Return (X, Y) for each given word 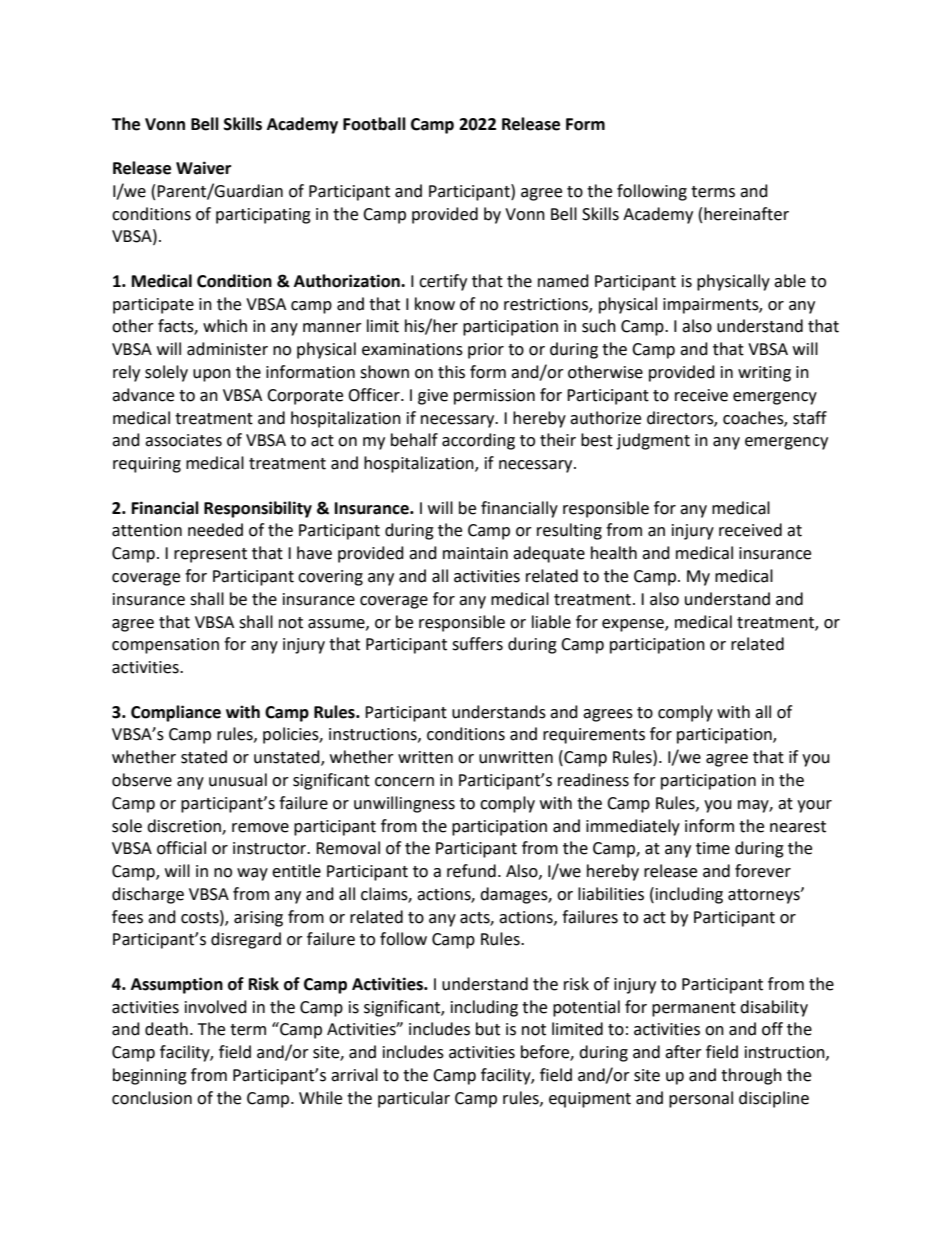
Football (374, 124)
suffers (477, 644)
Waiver (203, 168)
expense (634, 625)
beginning (150, 1076)
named (563, 281)
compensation (165, 646)
